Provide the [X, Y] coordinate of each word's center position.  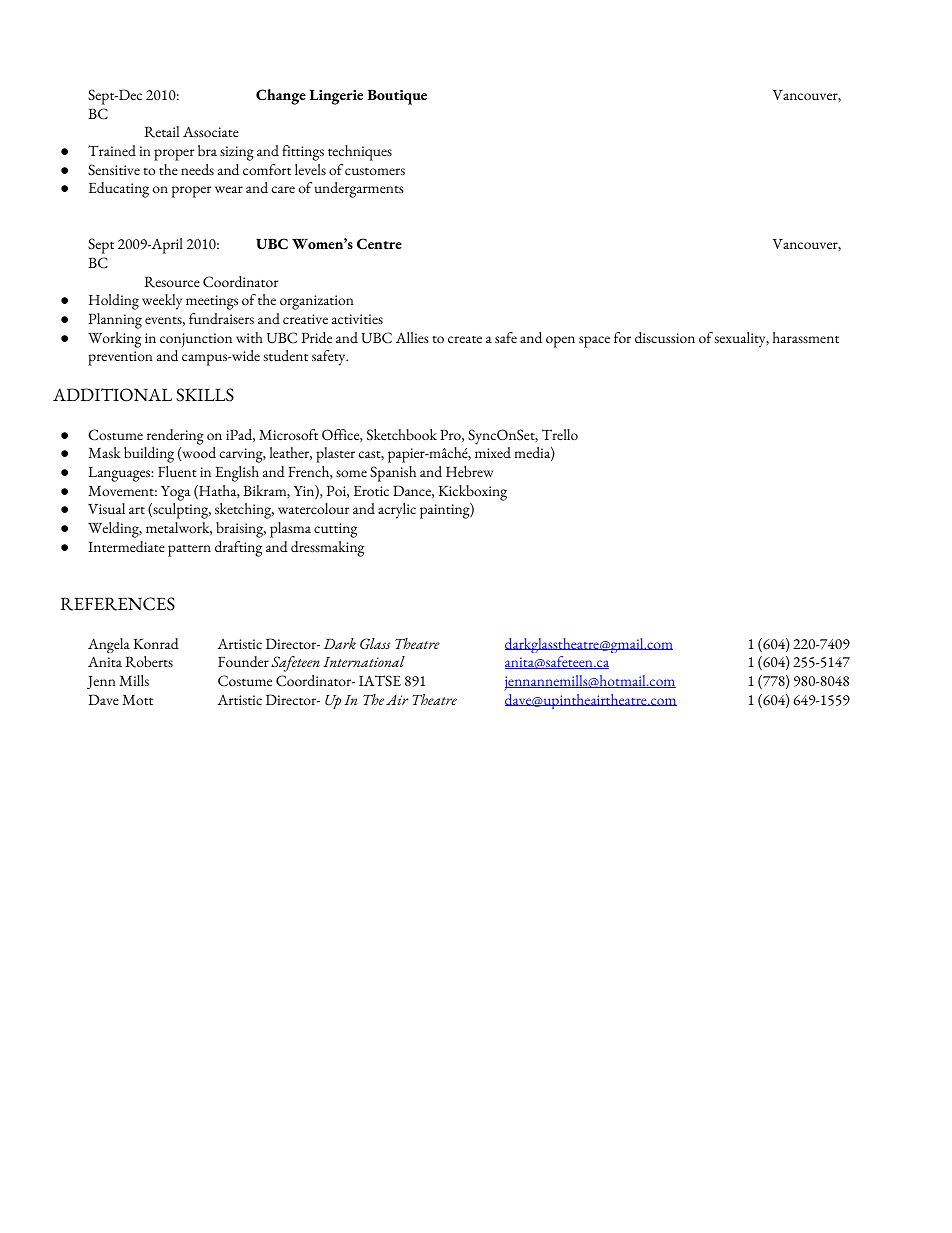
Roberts [149, 662]
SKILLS [205, 395]
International [364, 661]
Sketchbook [402, 435]
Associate [211, 131]
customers [375, 172]
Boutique [397, 97]
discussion [665, 338]
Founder [243, 661]
